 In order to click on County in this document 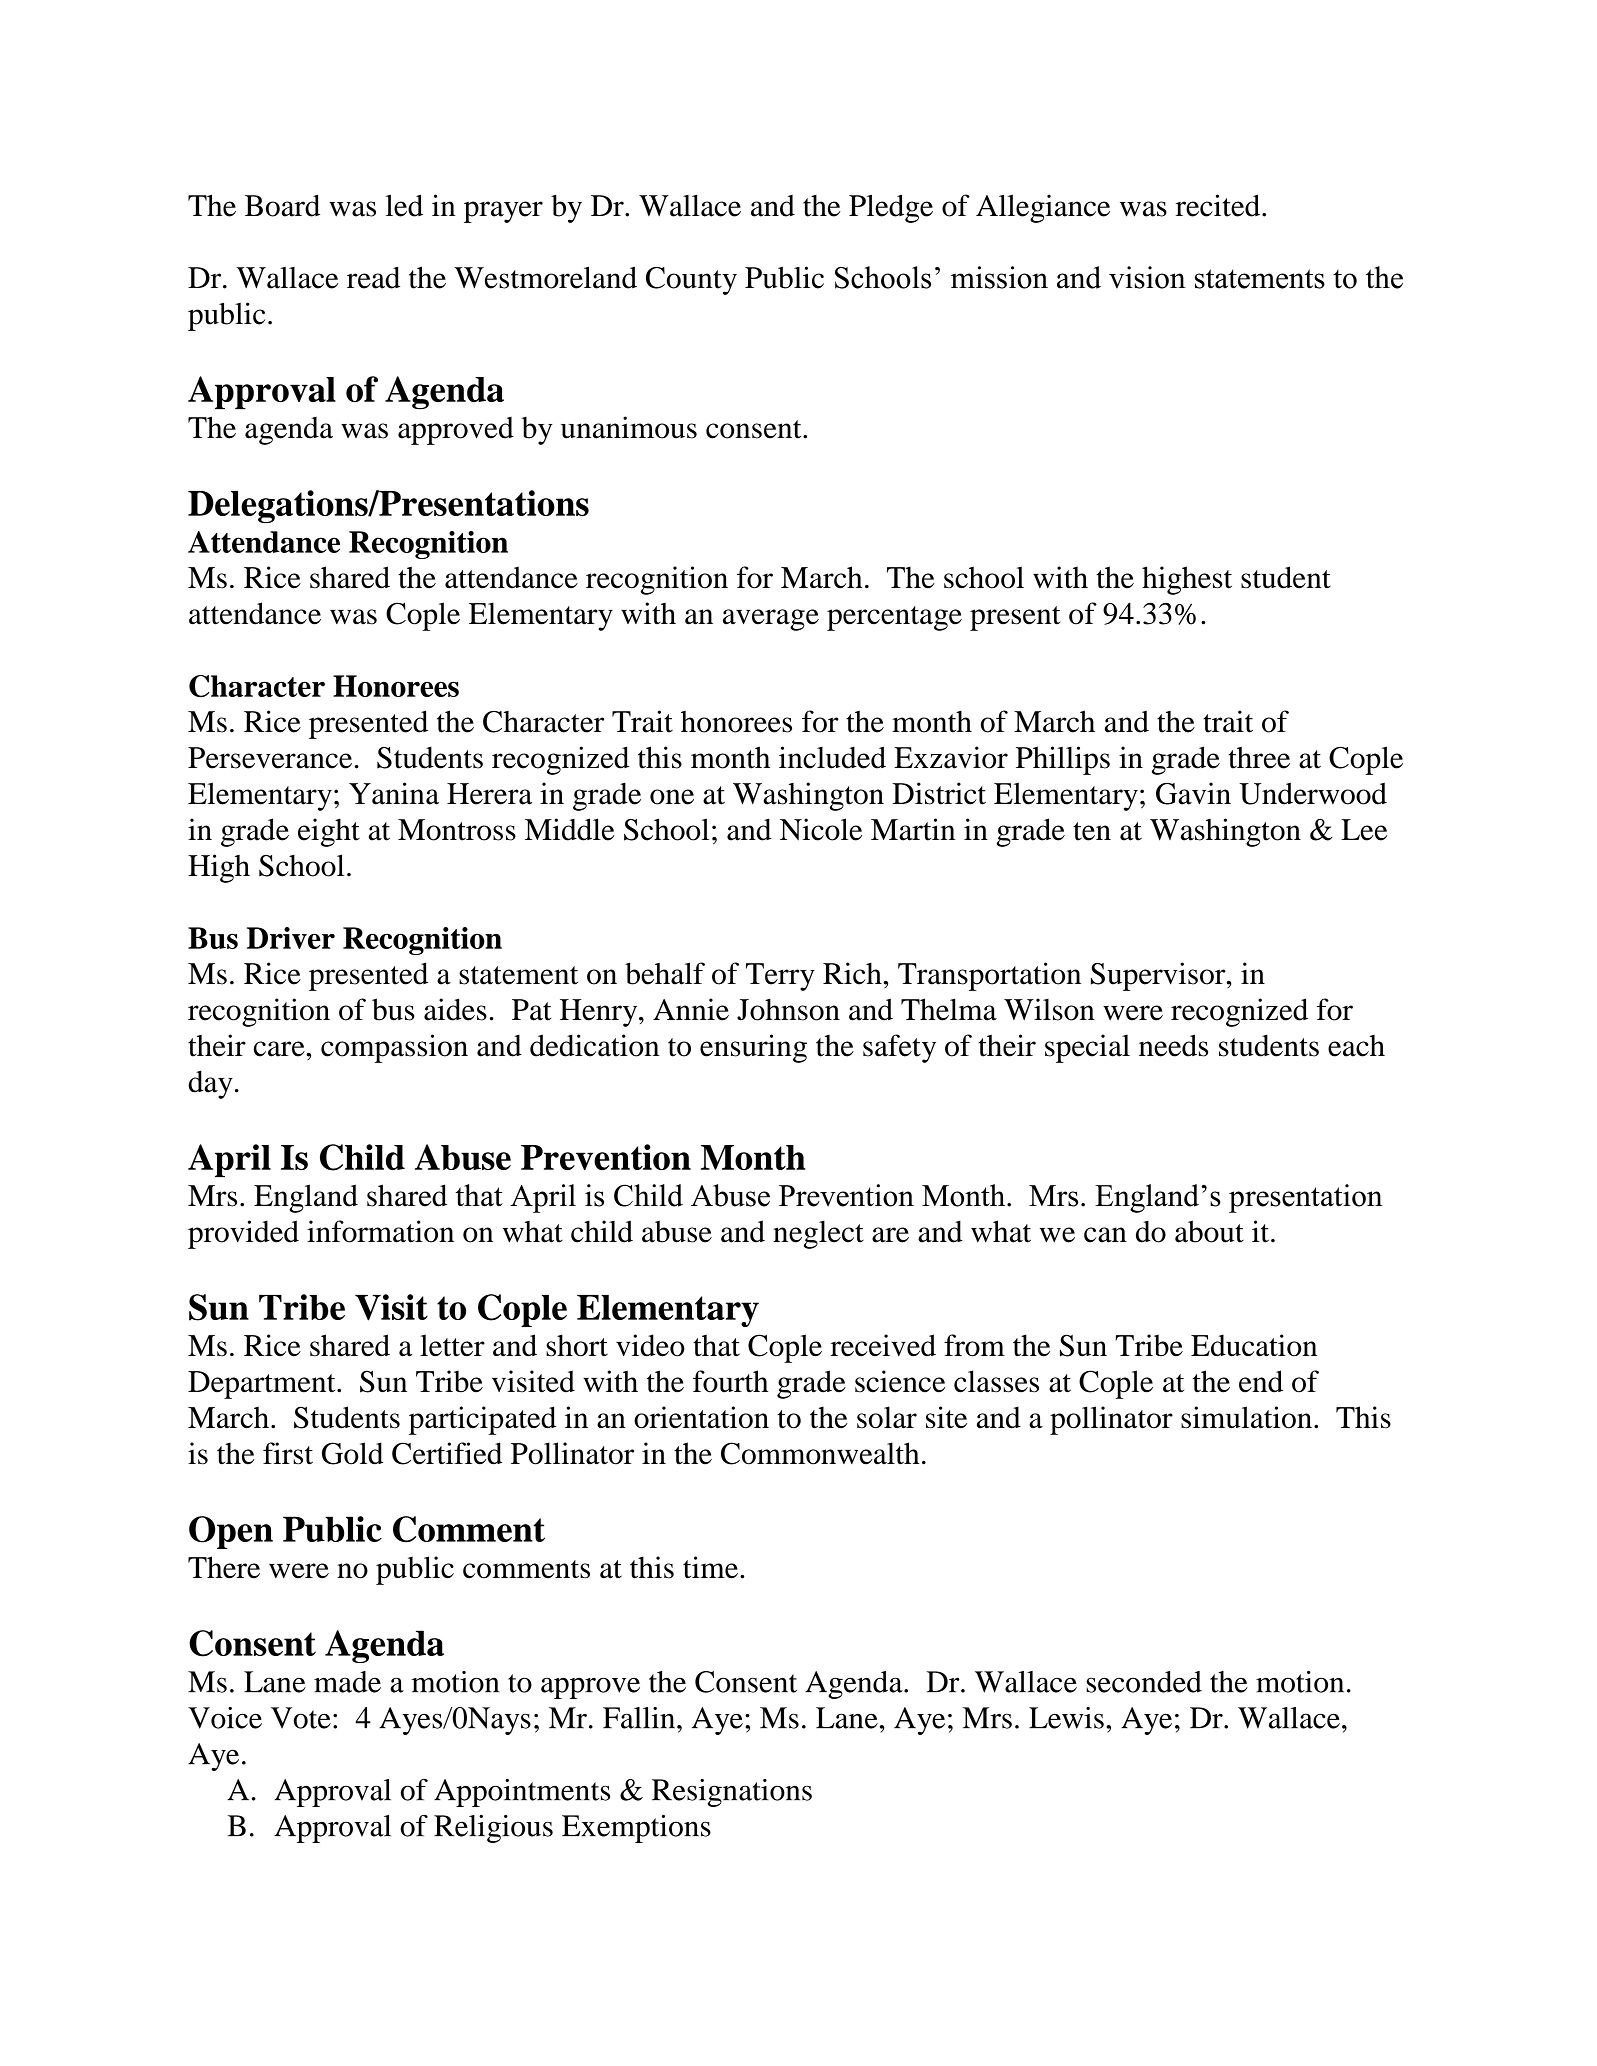, I will do `click(691, 281)`.
